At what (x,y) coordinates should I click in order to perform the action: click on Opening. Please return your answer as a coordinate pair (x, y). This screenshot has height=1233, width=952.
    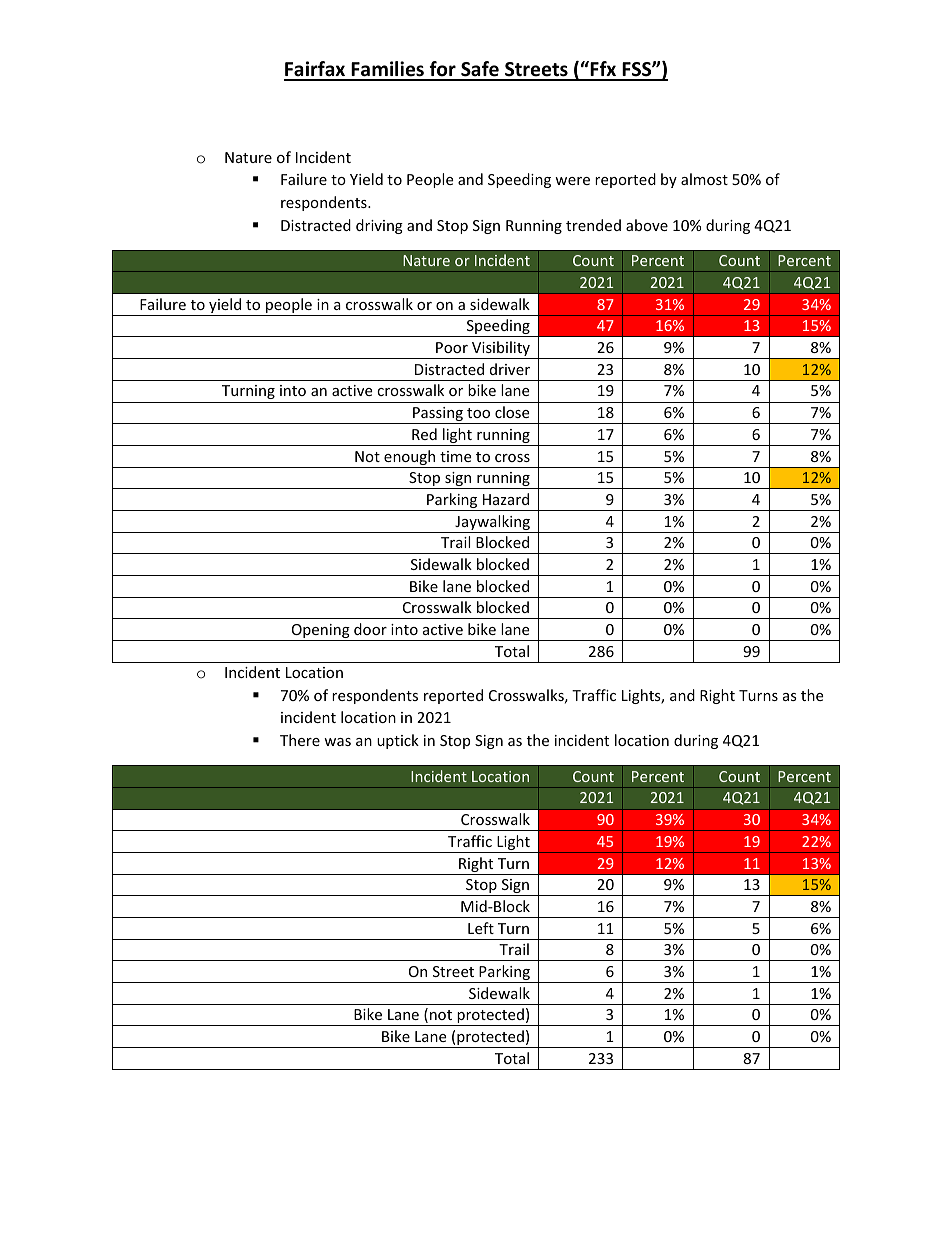
    Looking at the image, I should click on (320, 632).
